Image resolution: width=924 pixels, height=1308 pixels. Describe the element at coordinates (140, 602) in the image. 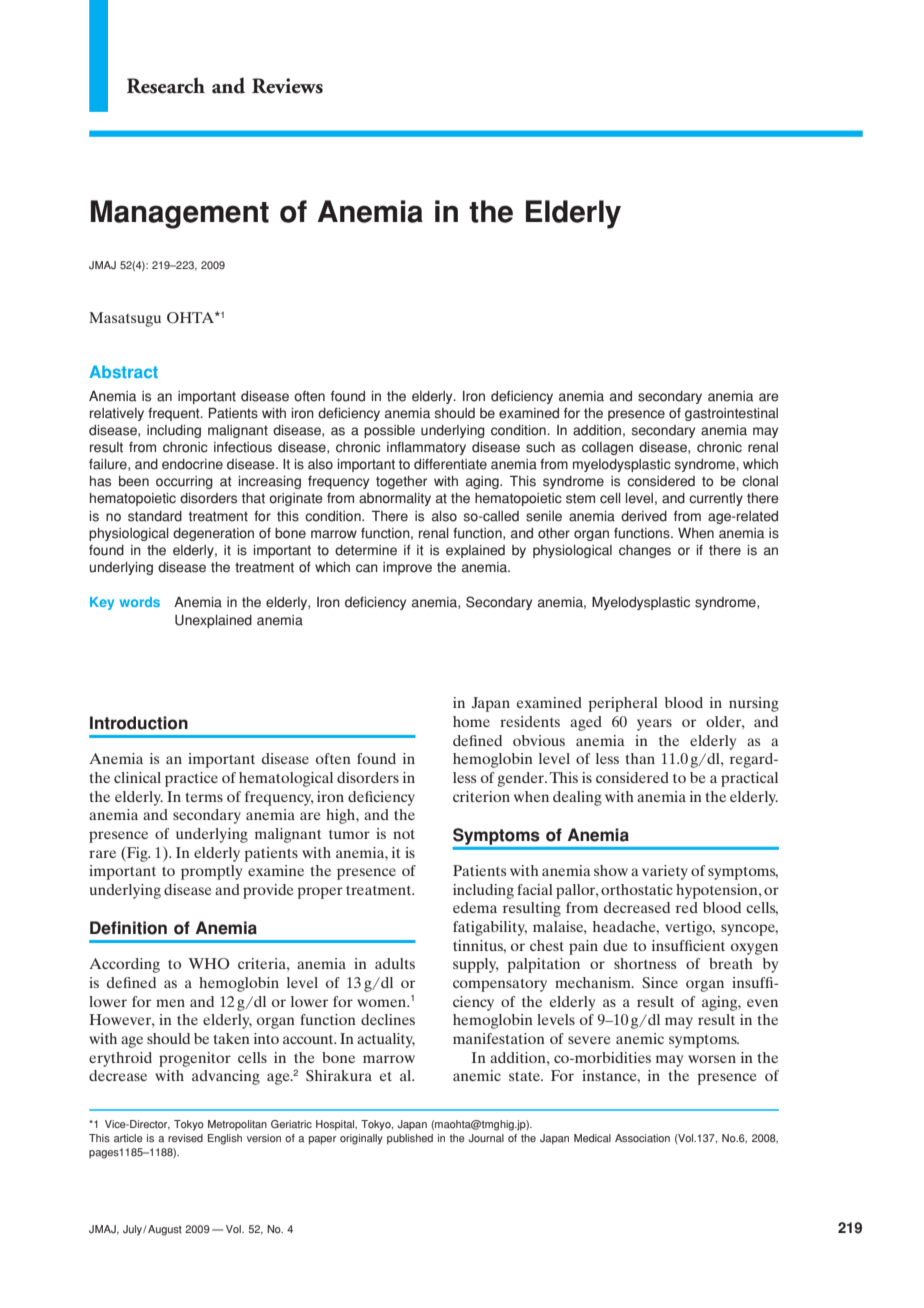

I see `words` at that location.
